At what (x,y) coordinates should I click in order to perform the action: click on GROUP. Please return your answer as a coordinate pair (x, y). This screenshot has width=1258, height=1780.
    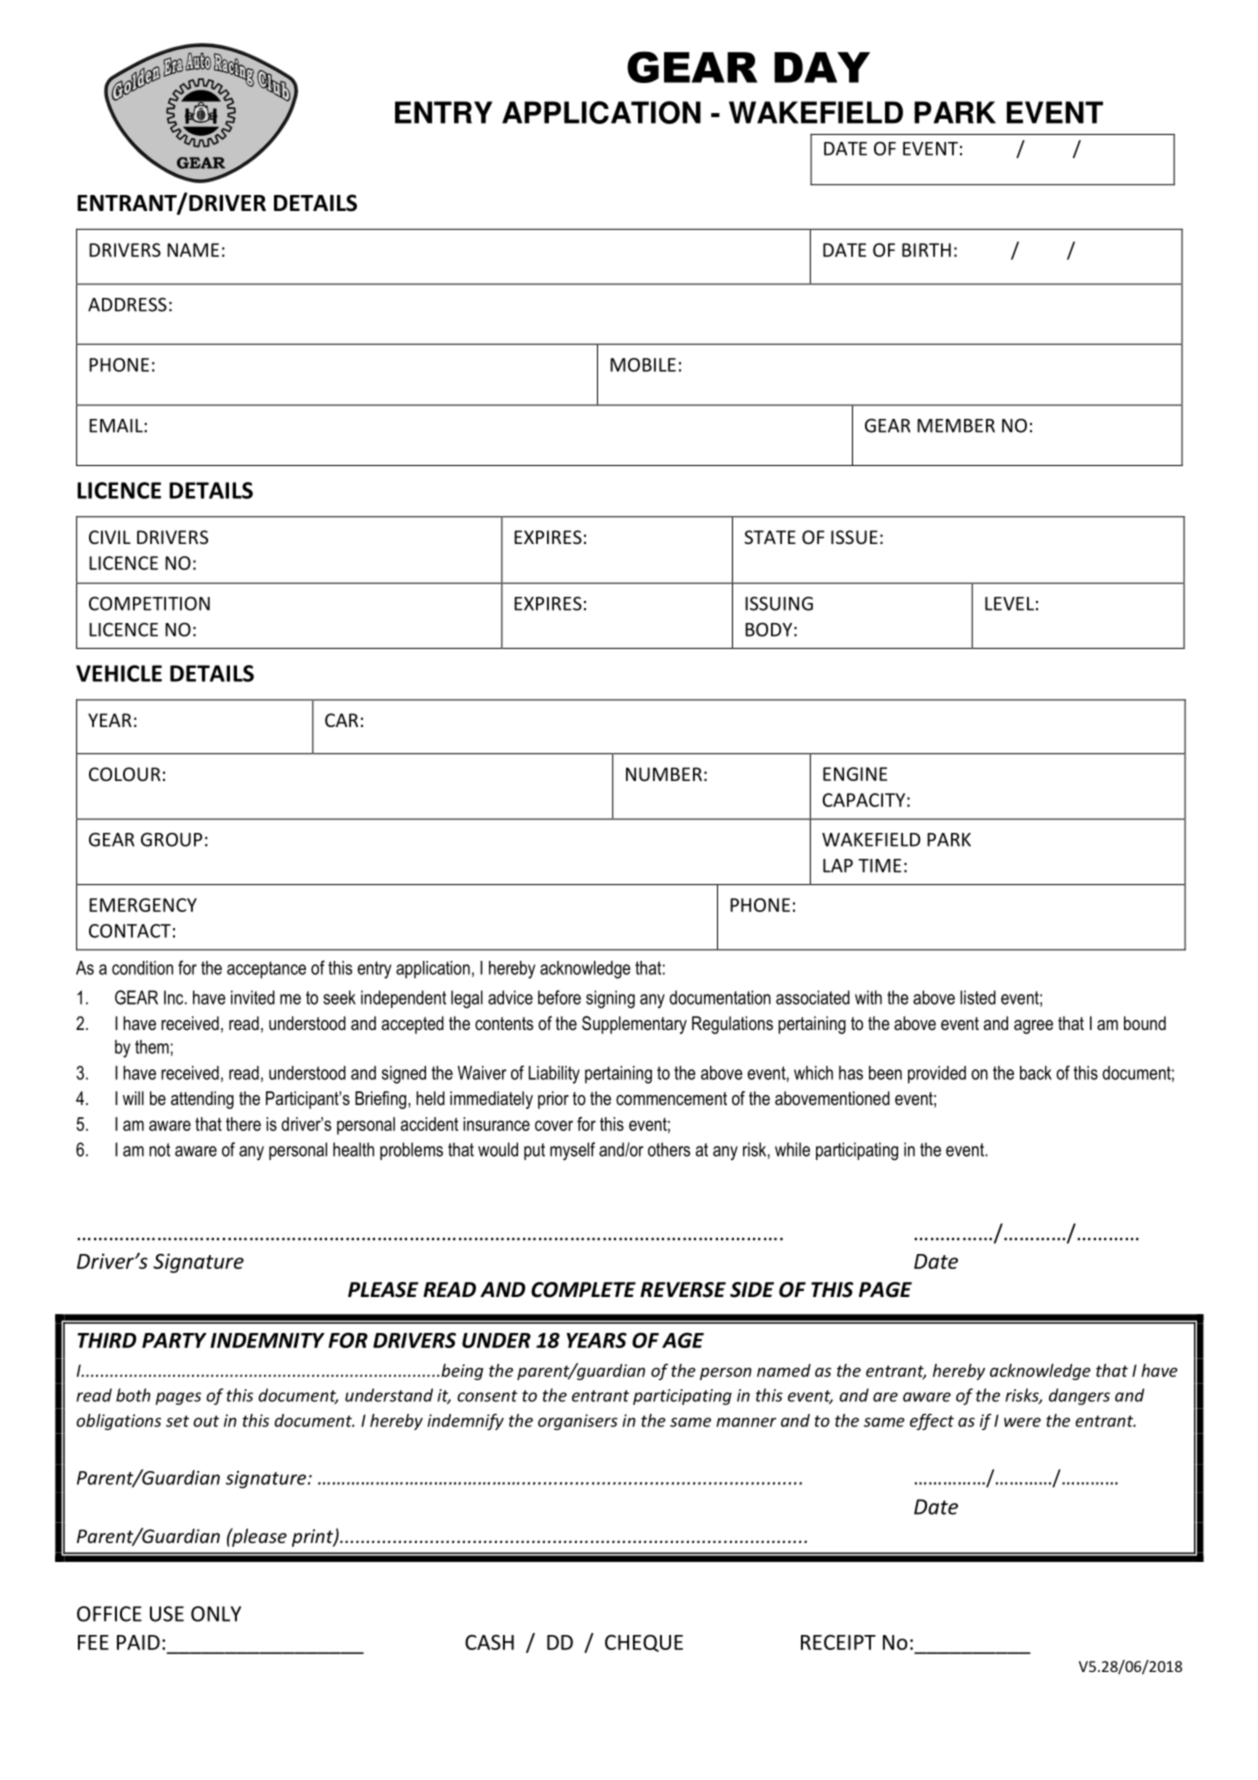
    Looking at the image, I should click on (171, 839).
